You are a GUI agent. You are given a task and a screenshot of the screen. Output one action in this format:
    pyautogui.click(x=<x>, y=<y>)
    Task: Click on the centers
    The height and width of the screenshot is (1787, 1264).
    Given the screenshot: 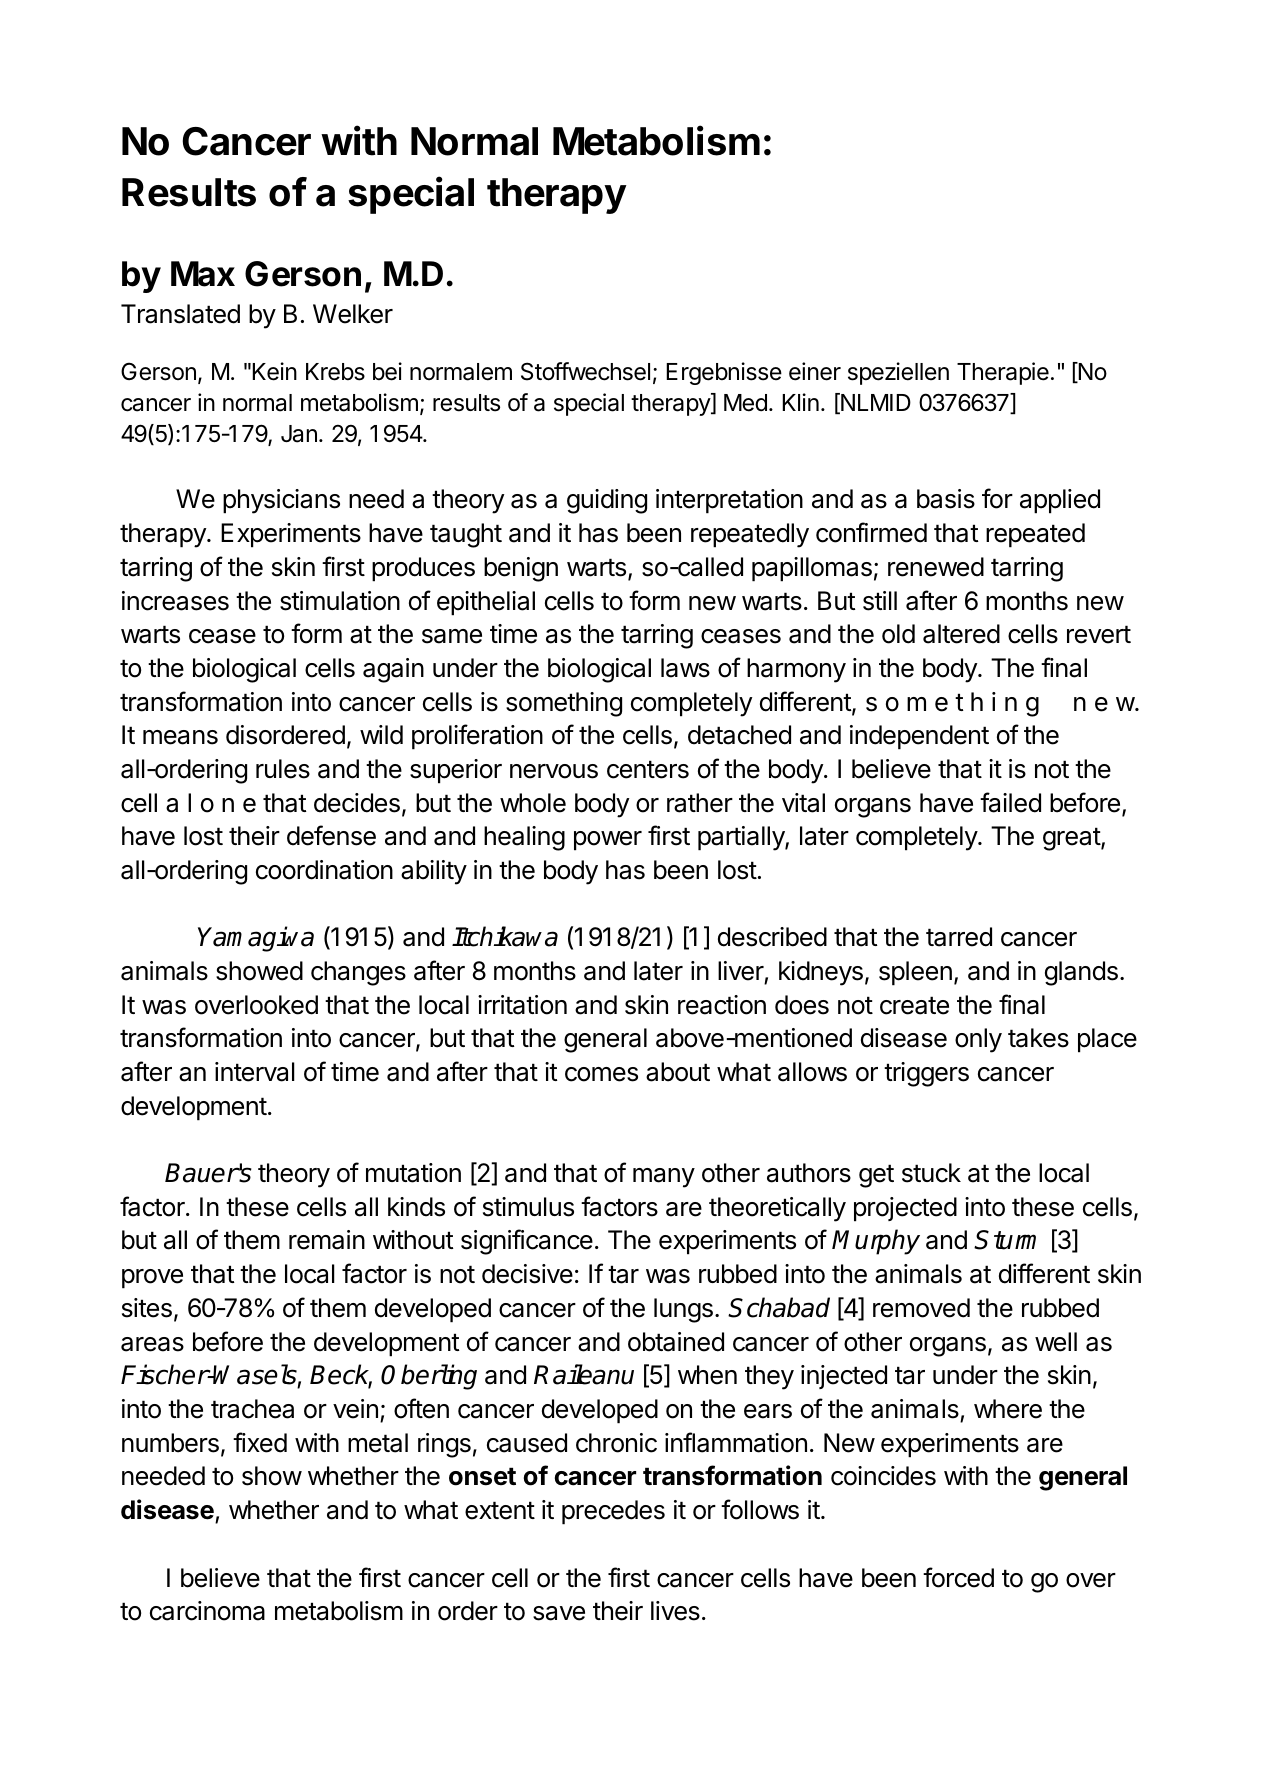 What is the action you would take?
    pyautogui.click(x=648, y=769)
